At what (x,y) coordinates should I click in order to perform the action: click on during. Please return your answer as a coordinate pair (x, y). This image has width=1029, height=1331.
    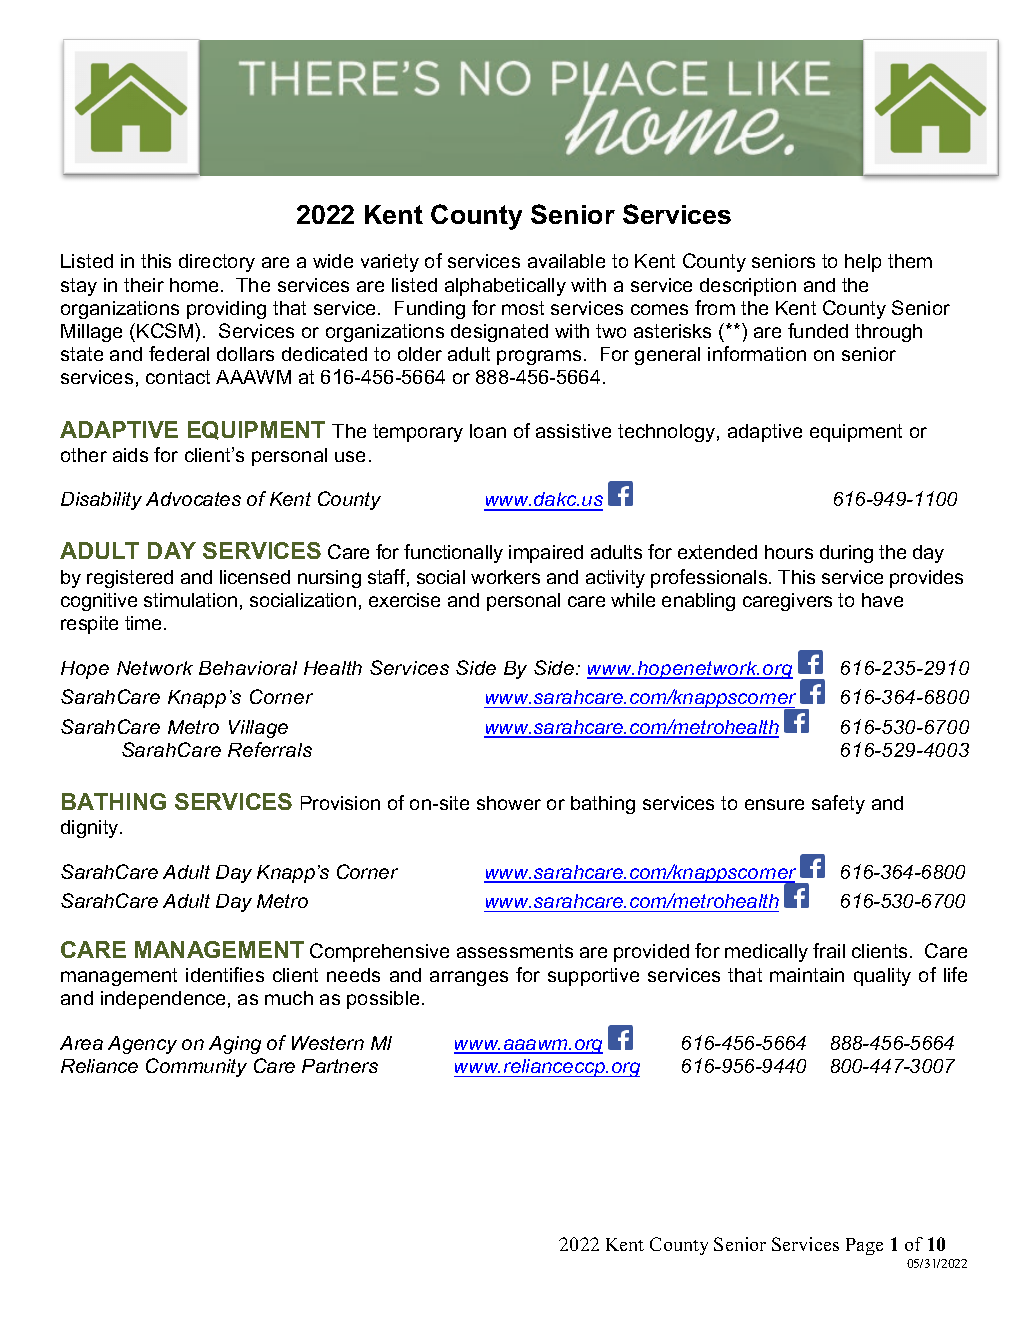
    Looking at the image, I should click on (846, 554).
